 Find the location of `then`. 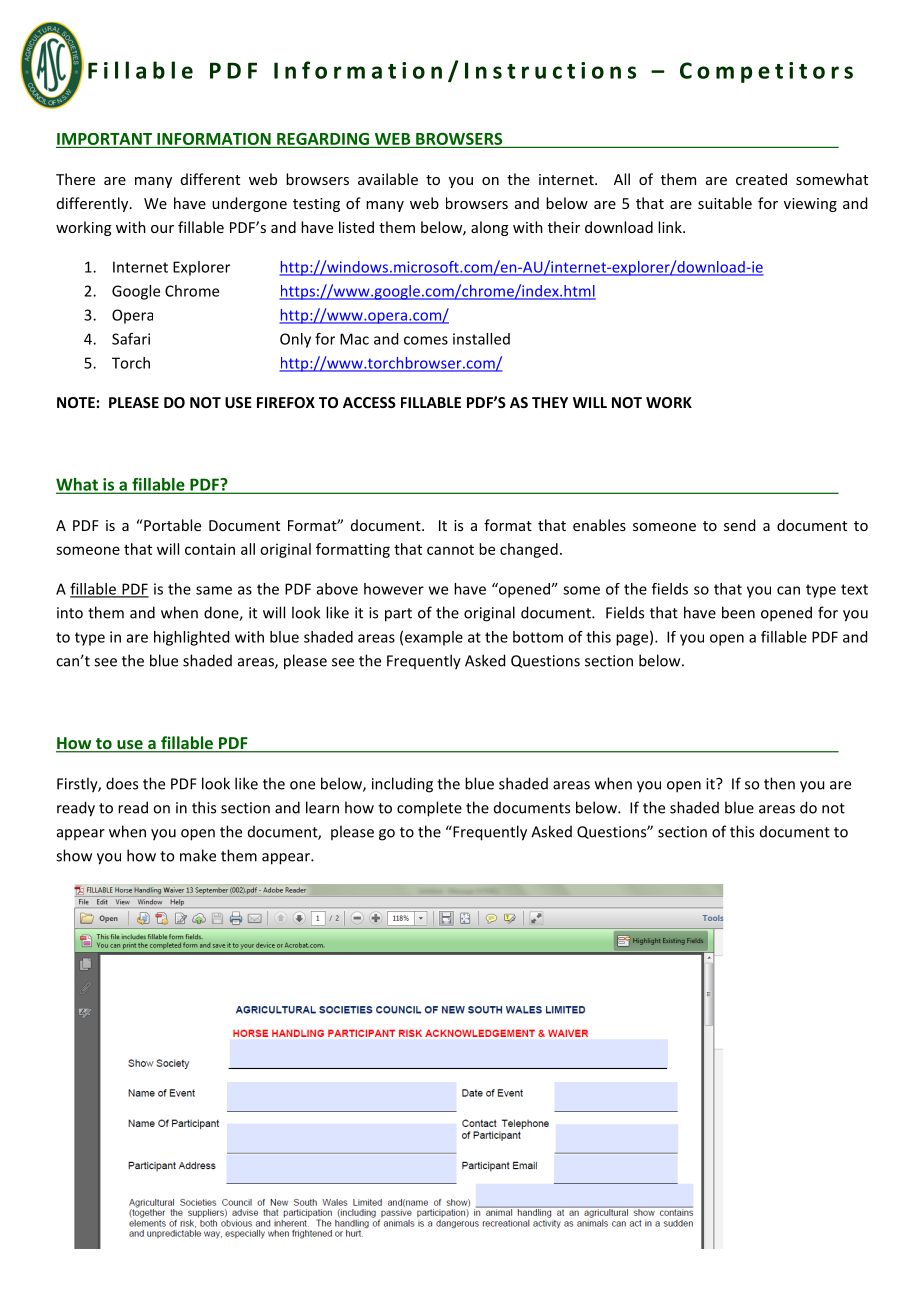

then is located at coordinates (779, 783).
